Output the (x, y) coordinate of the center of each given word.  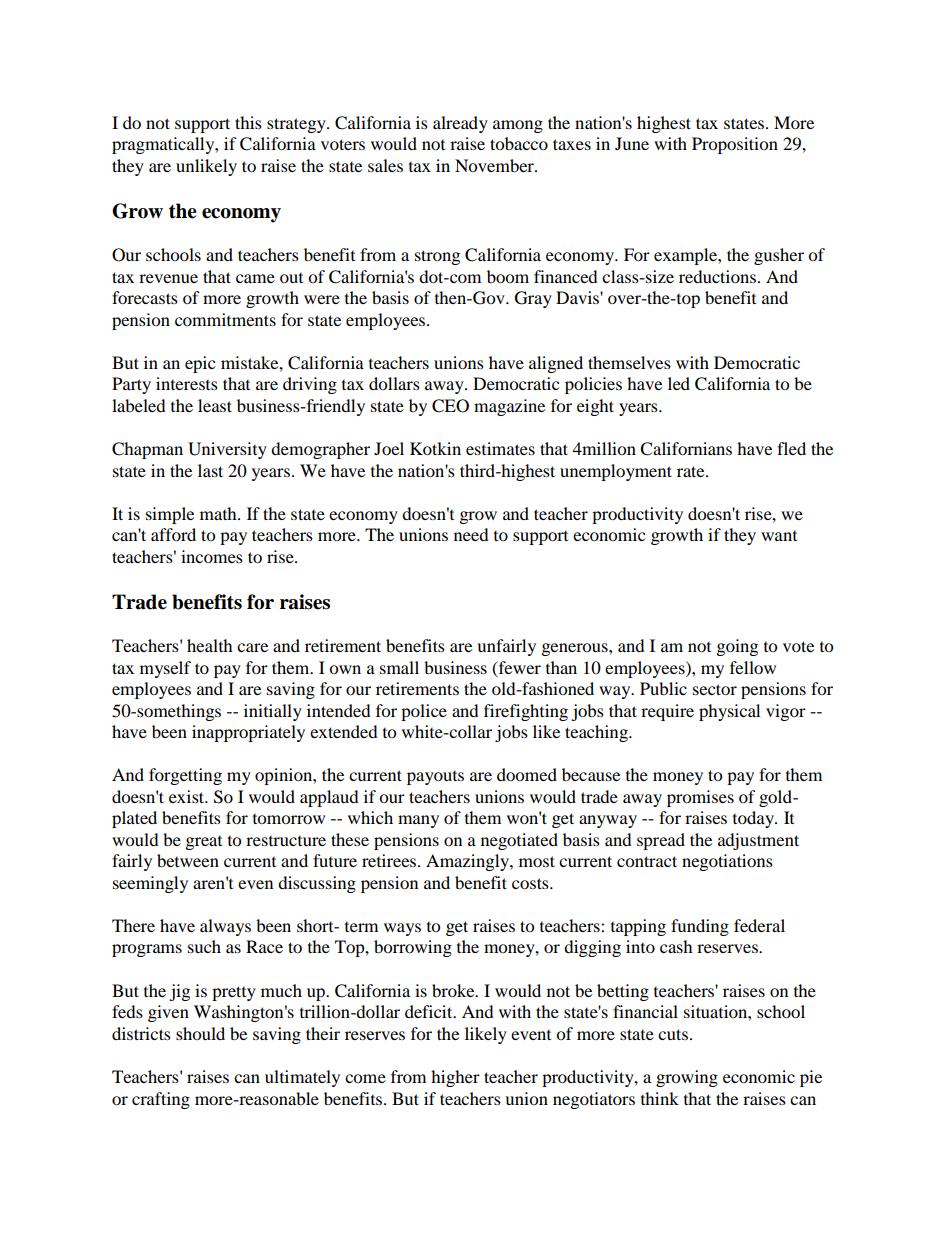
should (200, 1033)
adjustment (758, 841)
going (737, 647)
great (204, 843)
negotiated (519, 841)
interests (187, 383)
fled (791, 448)
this (248, 122)
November (495, 165)
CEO (450, 406)
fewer (518, 668)
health (210, 645)
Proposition (735, 145)
